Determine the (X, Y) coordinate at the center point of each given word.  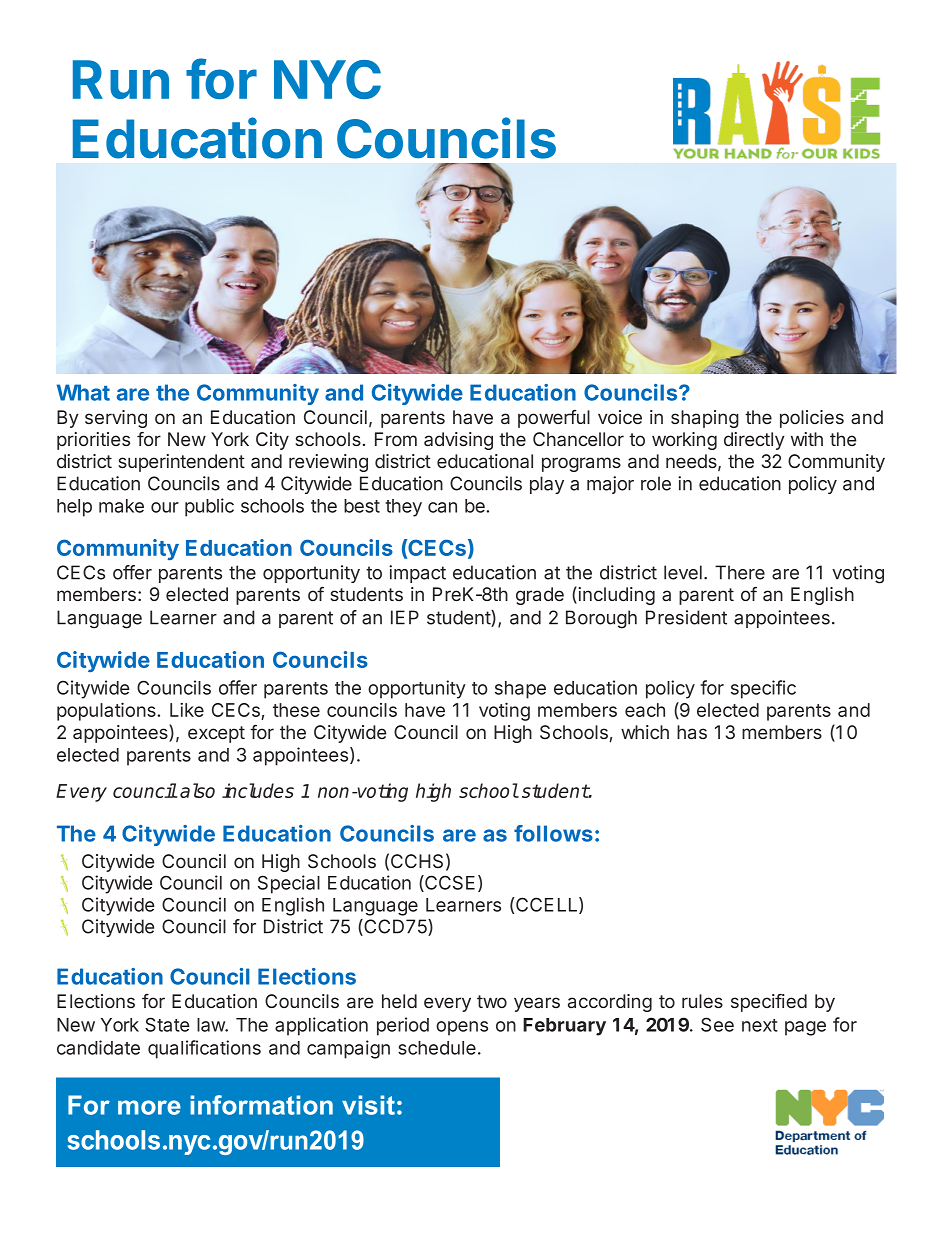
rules (702, 1001)
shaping (705, 419)
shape (520, 690)
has (692, 732)
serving (116, 419)
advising (458, 441)
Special (289, 884)
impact (417, 574)
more (149, 1107)
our (165, 507)
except (216, 734)
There (740, 572)
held (399, 1001)
